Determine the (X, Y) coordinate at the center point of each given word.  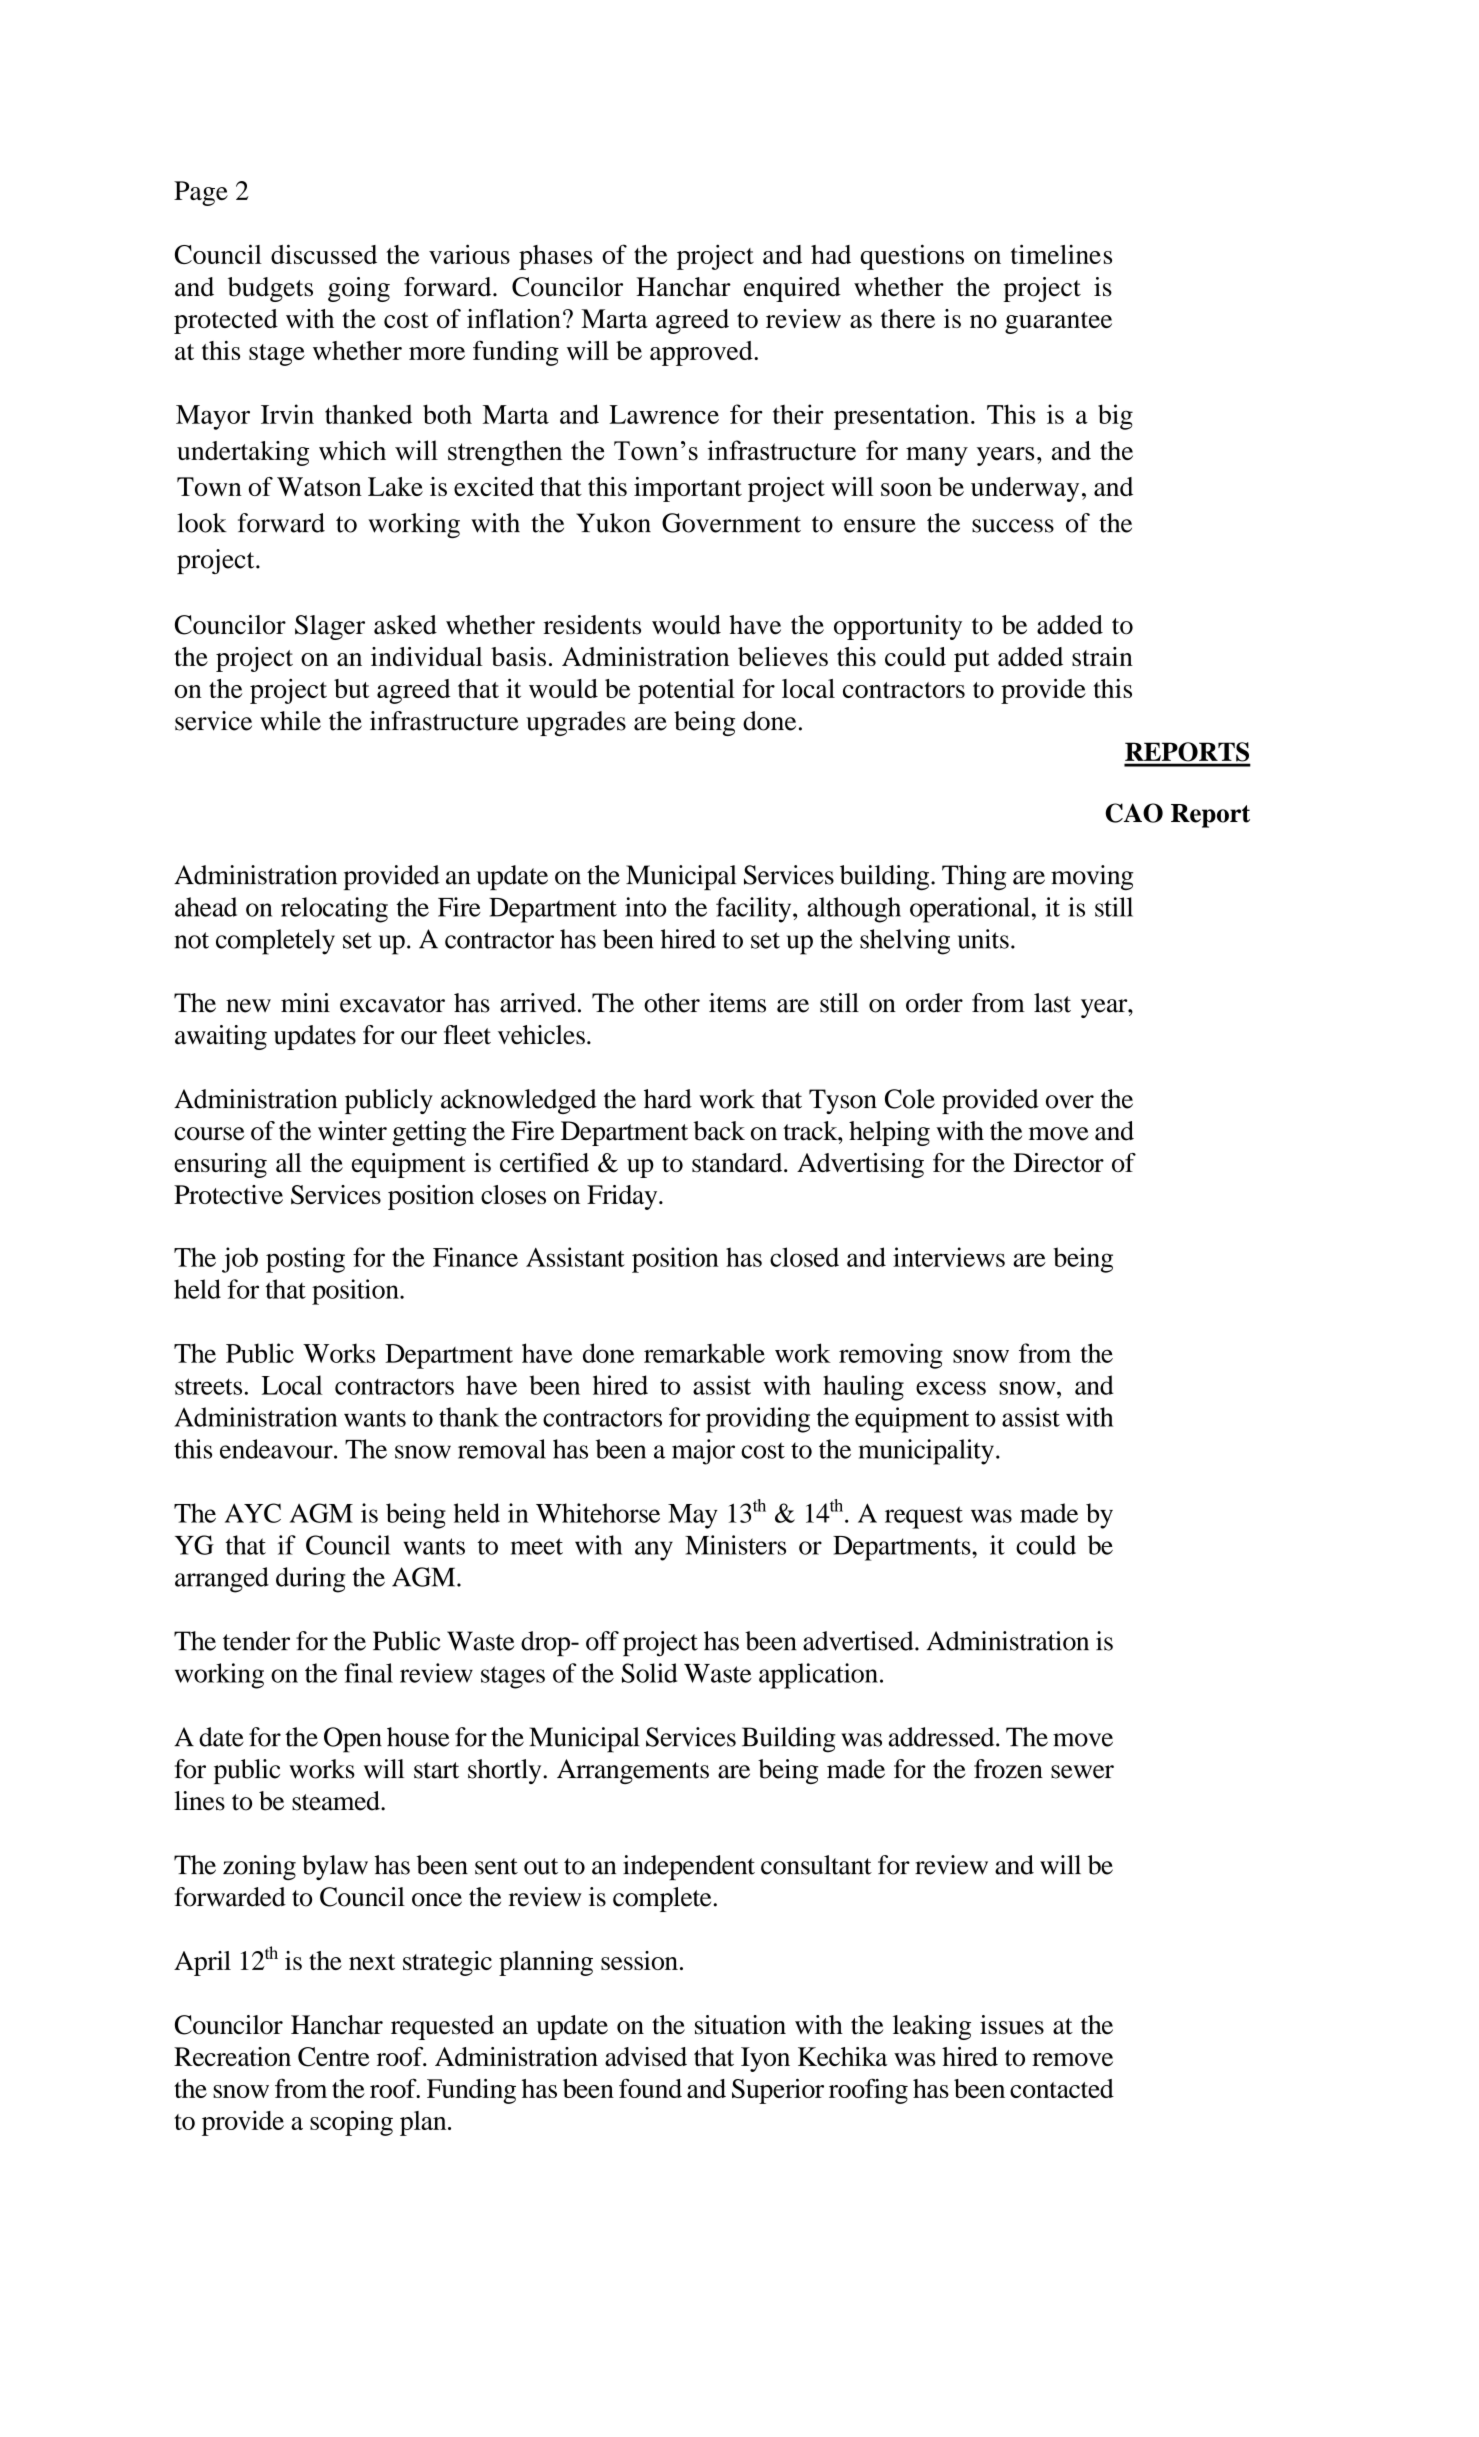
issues (1012, 2025)
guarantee (1058, 323)
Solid (649, 1673)
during (311, 1580)
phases (556, 257)
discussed (324, 254)
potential (686, 691)
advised (646, 2056)
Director (1058, 1162)
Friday (623, 1197)
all (289, 1162)
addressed (942, 1737)
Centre (334, 2057)
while (290, 721)
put (972, 661)
